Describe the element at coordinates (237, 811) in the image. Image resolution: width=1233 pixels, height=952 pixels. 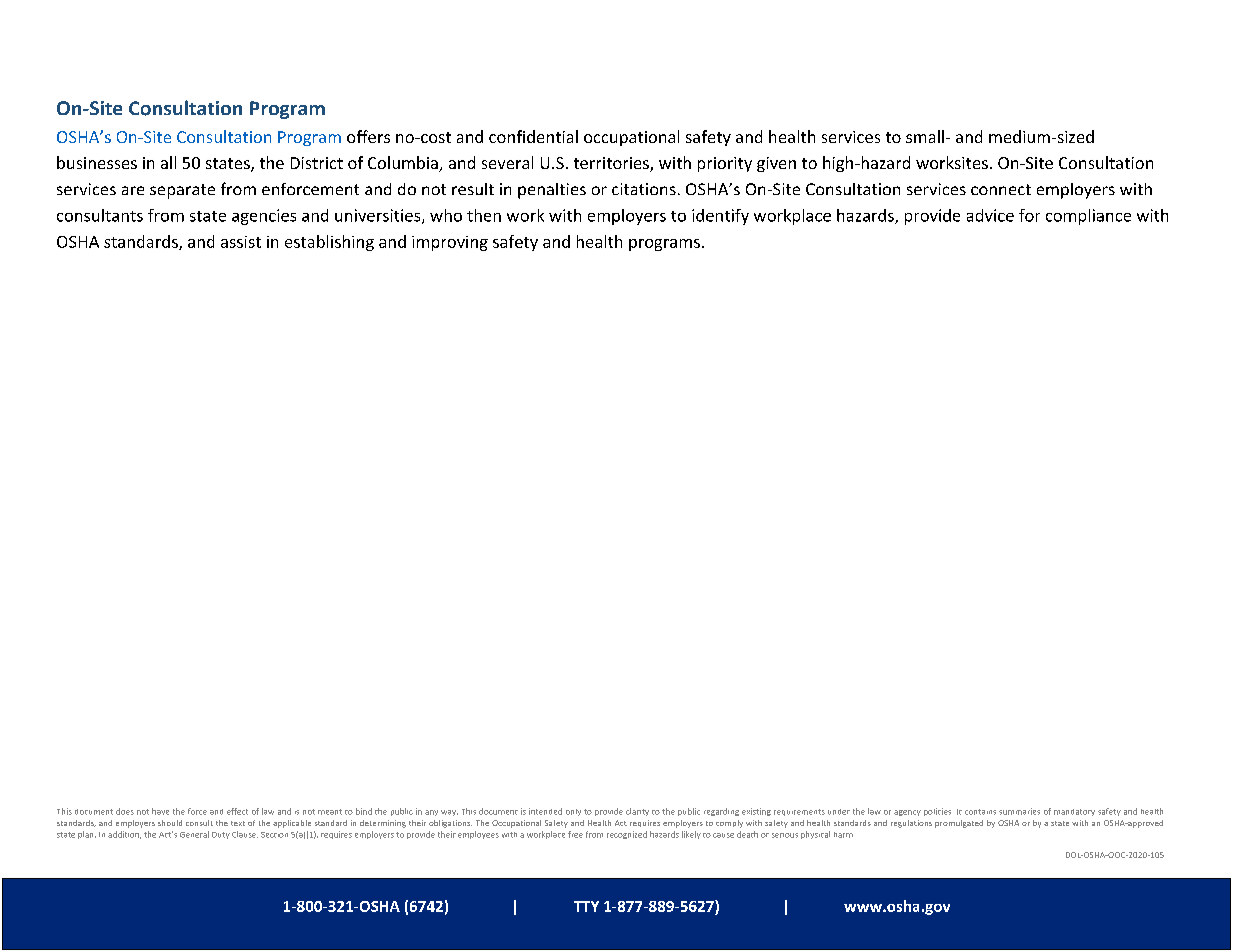
I see `effect` at that location.
